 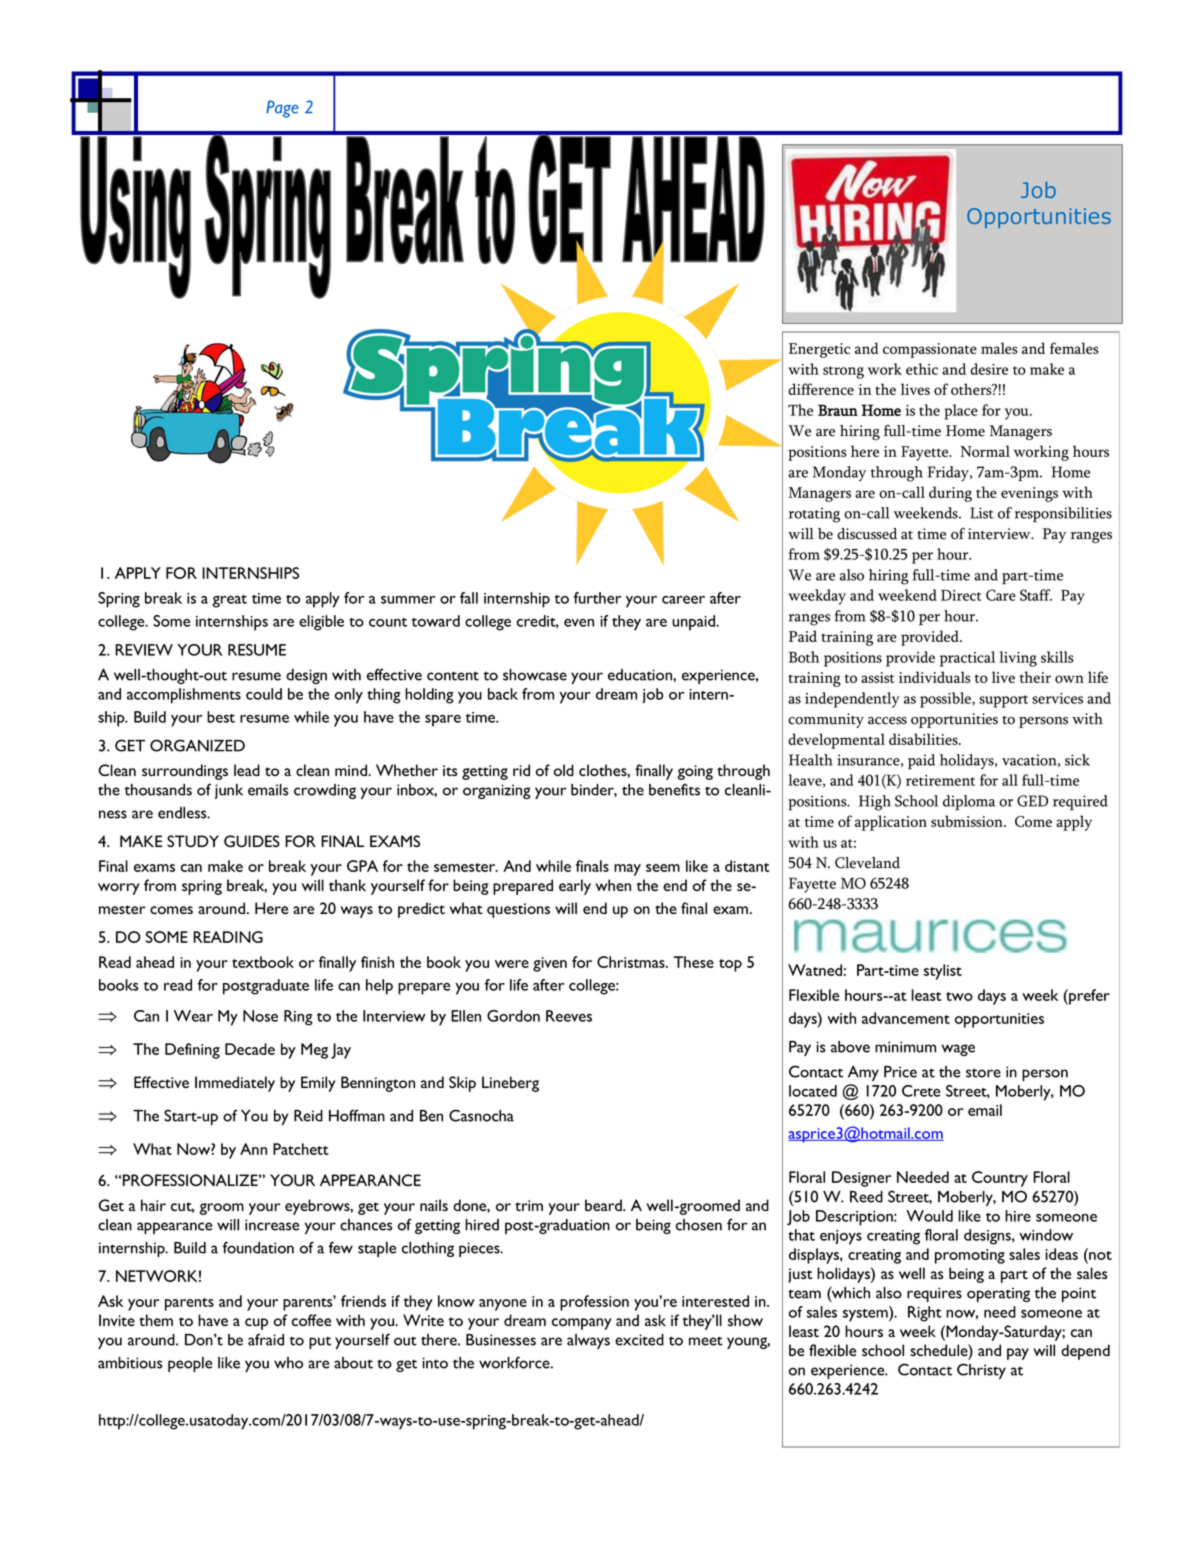 What do you see at coordinates (282, 109) in the screenshot?
I see `Page` at bounding box center [282, 109].
